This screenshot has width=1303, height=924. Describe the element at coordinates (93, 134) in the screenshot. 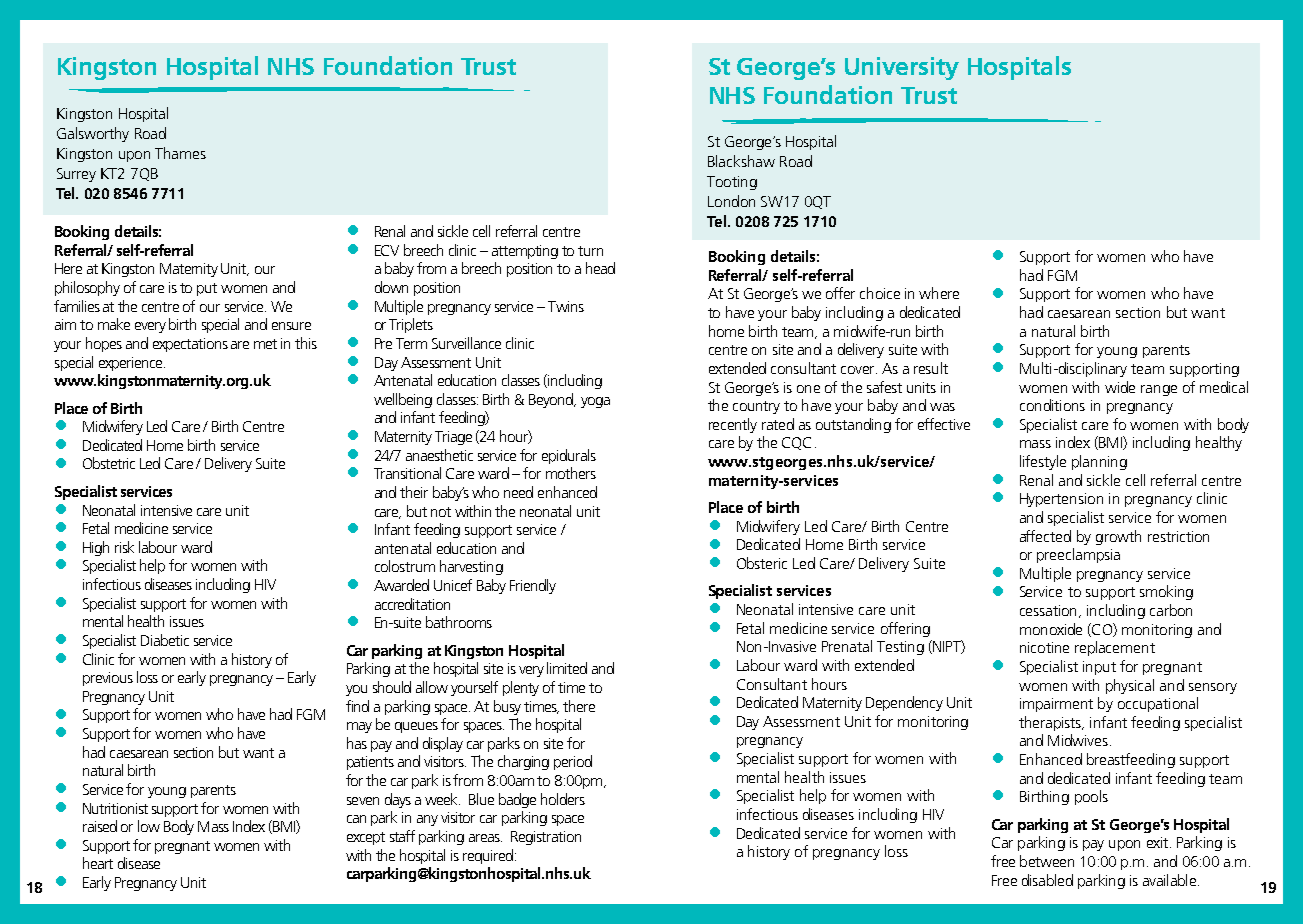

I see `Galsworthy` at that location.
